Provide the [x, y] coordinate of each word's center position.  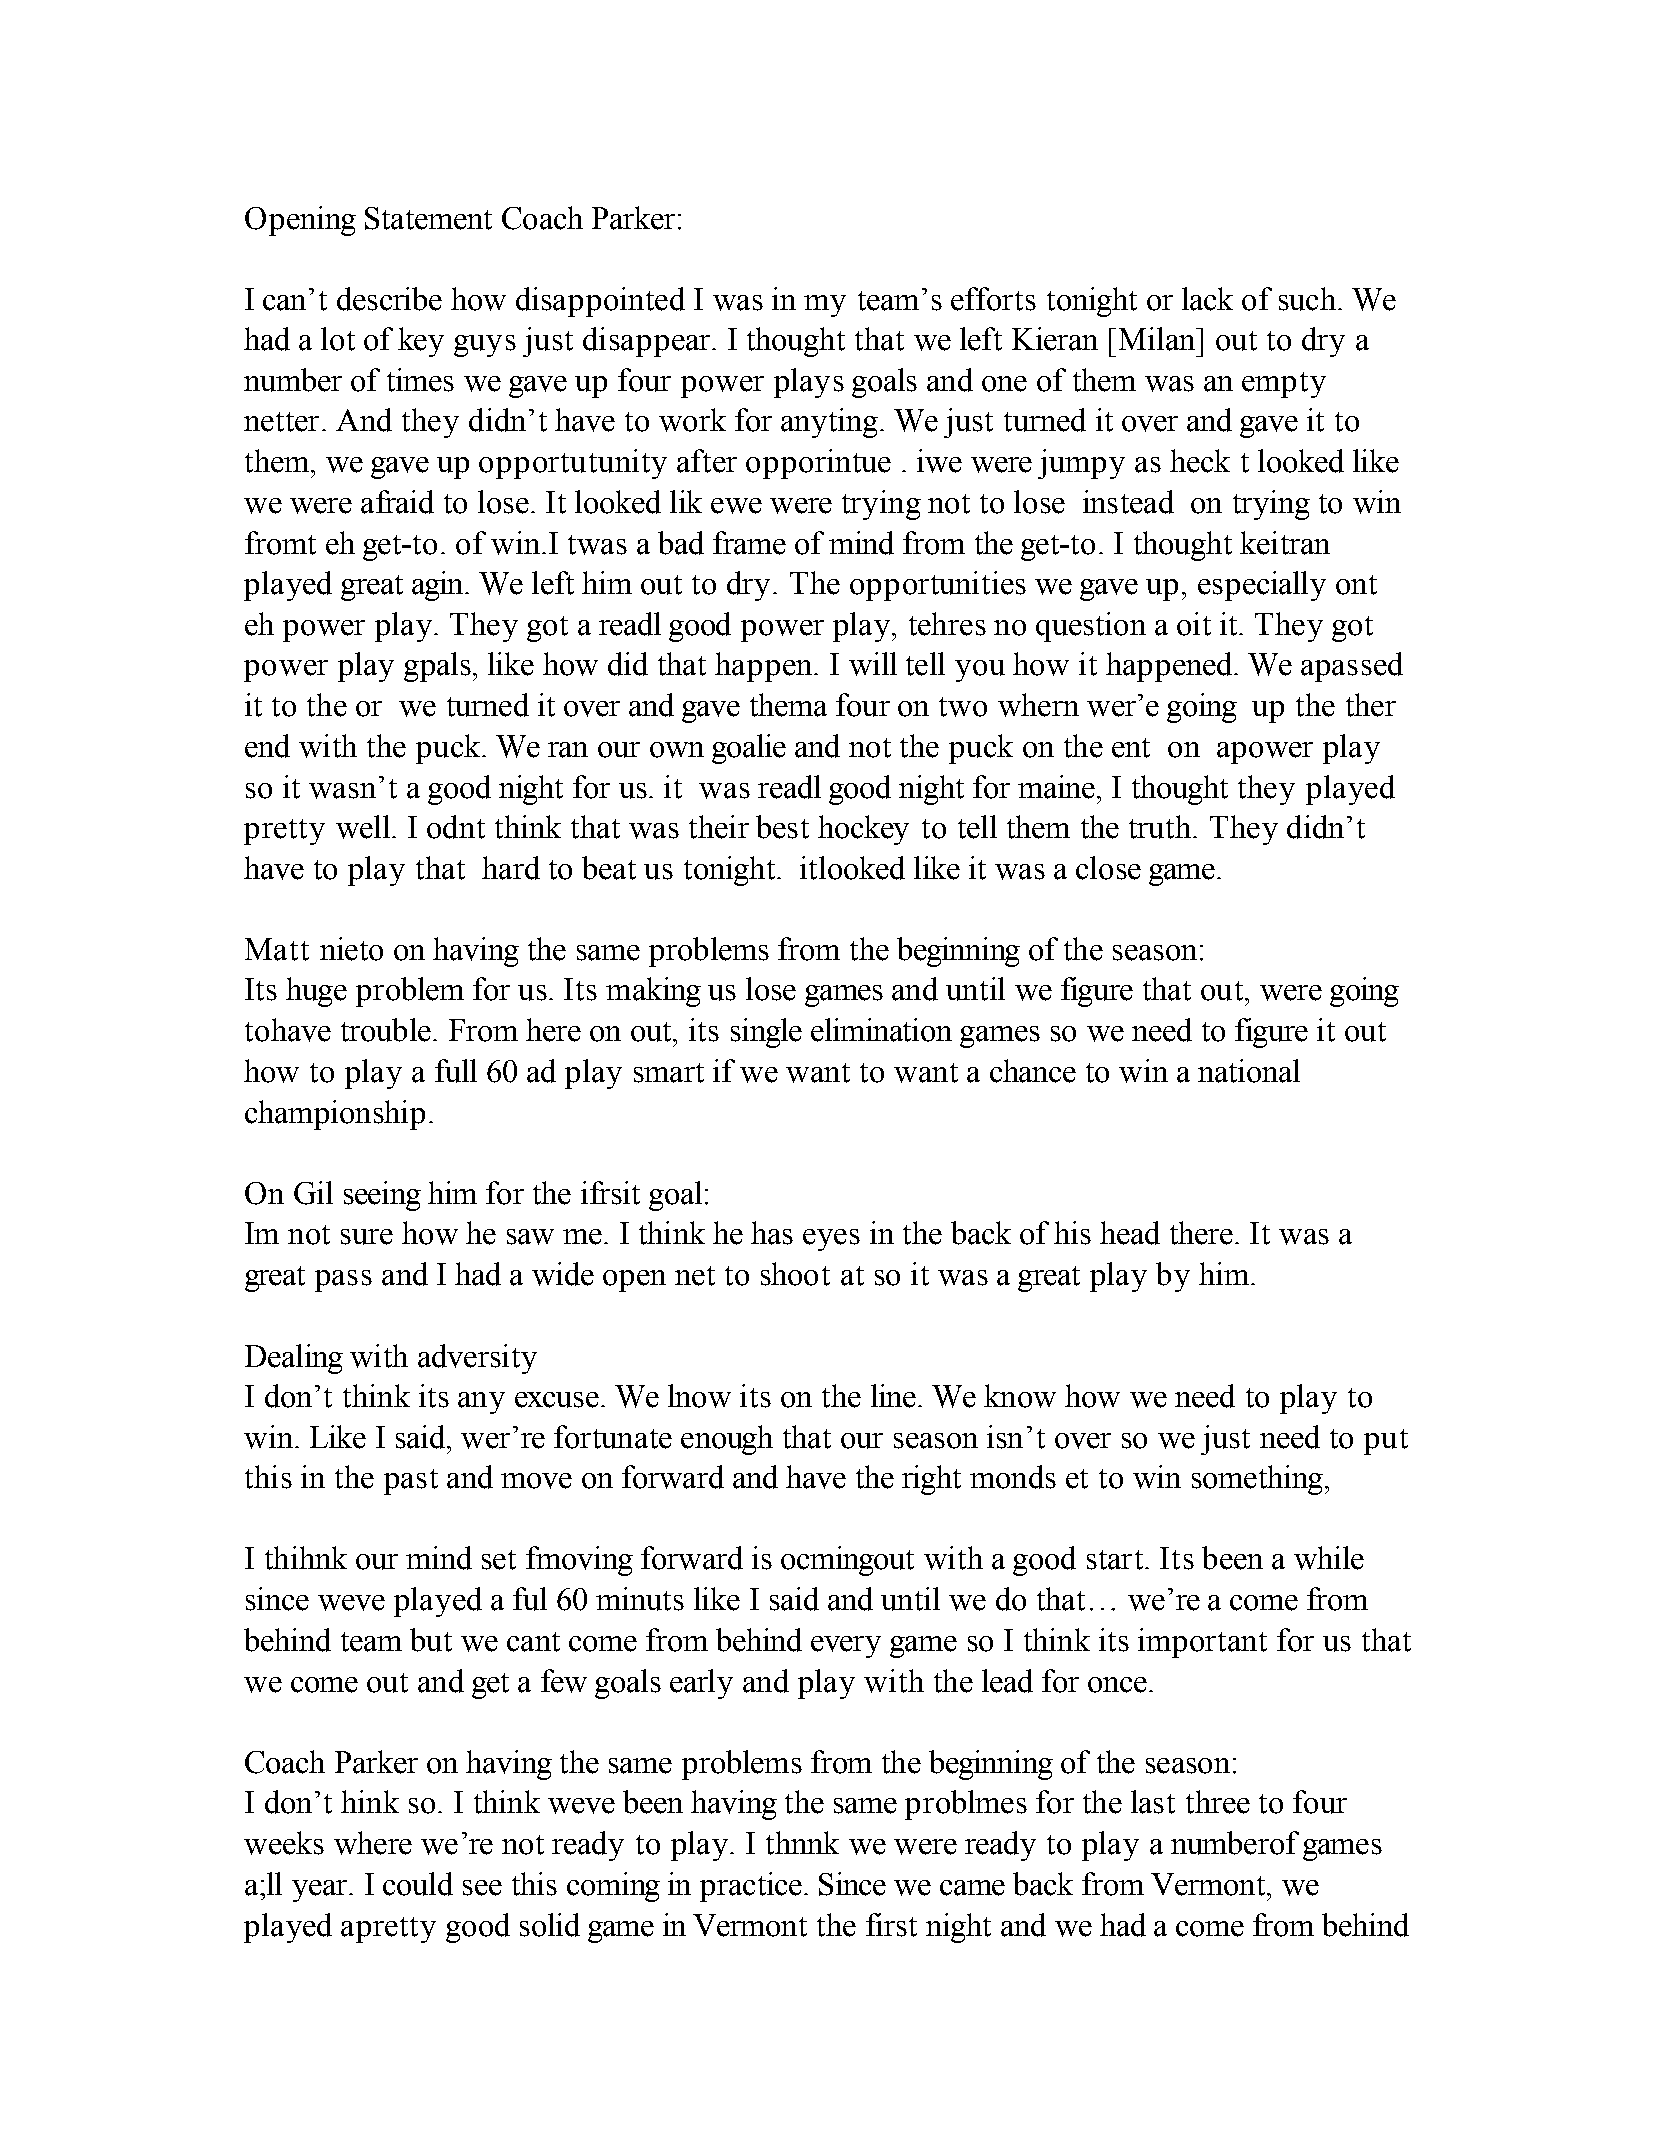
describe [389, 299]
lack [1207, 299]
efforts [993, 299]
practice [751, 1887]
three [1218, 1802]
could [418, 1884]
